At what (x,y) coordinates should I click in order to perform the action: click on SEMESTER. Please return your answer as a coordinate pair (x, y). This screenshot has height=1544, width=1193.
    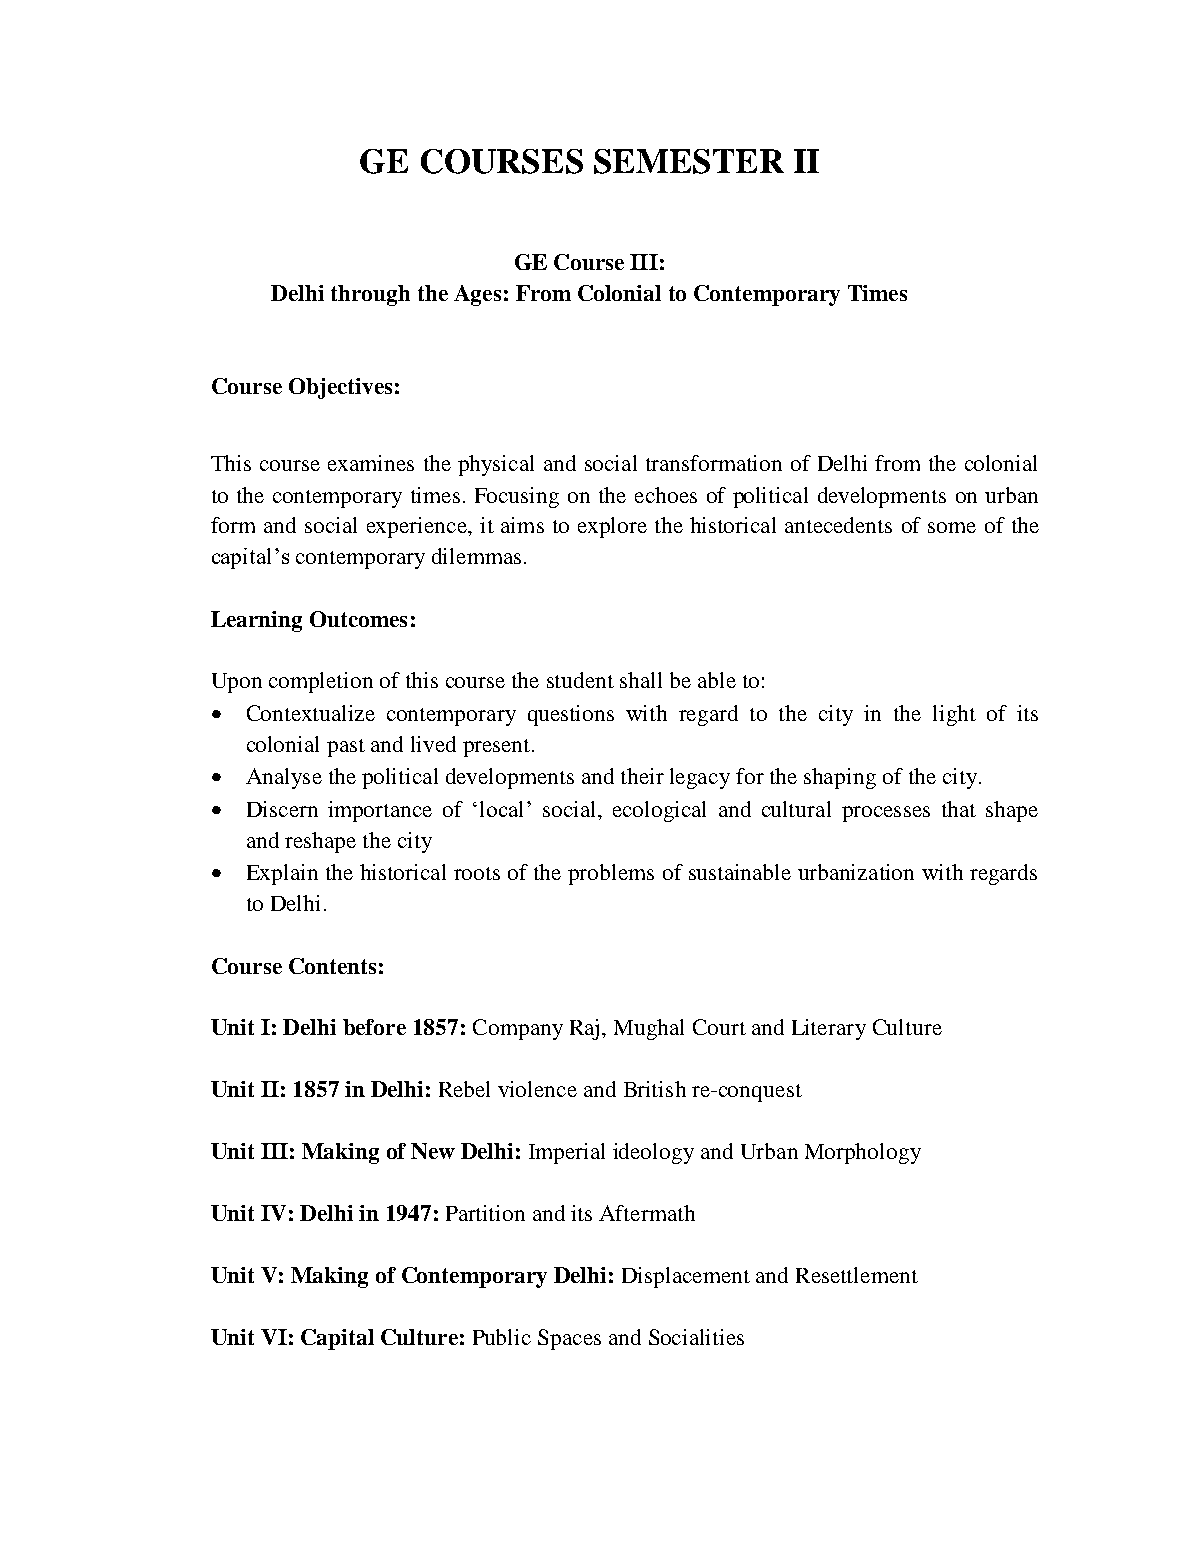
    Looking at the image, I should click on (689, 161).
